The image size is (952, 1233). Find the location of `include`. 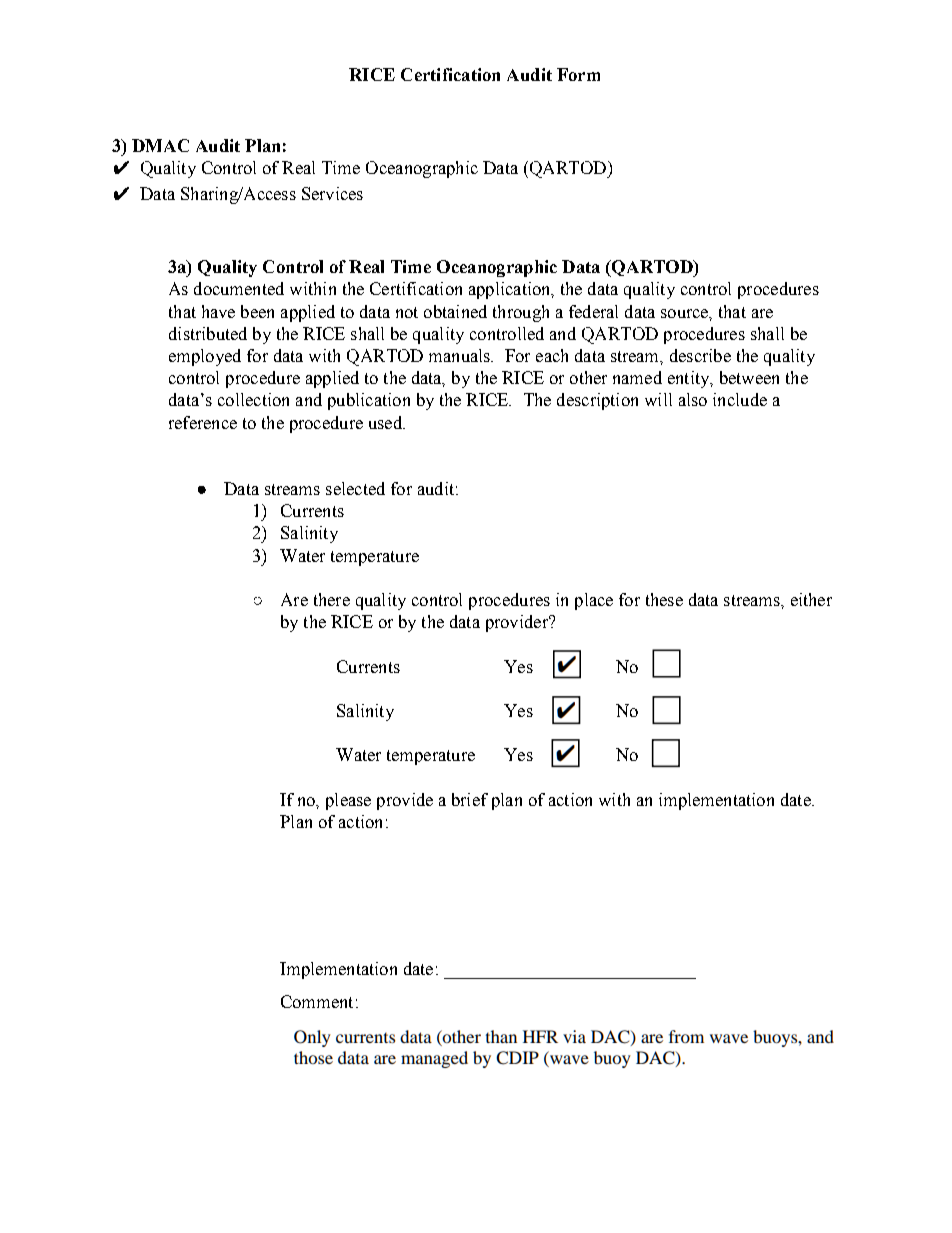

include is located at coordinates (740, 399).
